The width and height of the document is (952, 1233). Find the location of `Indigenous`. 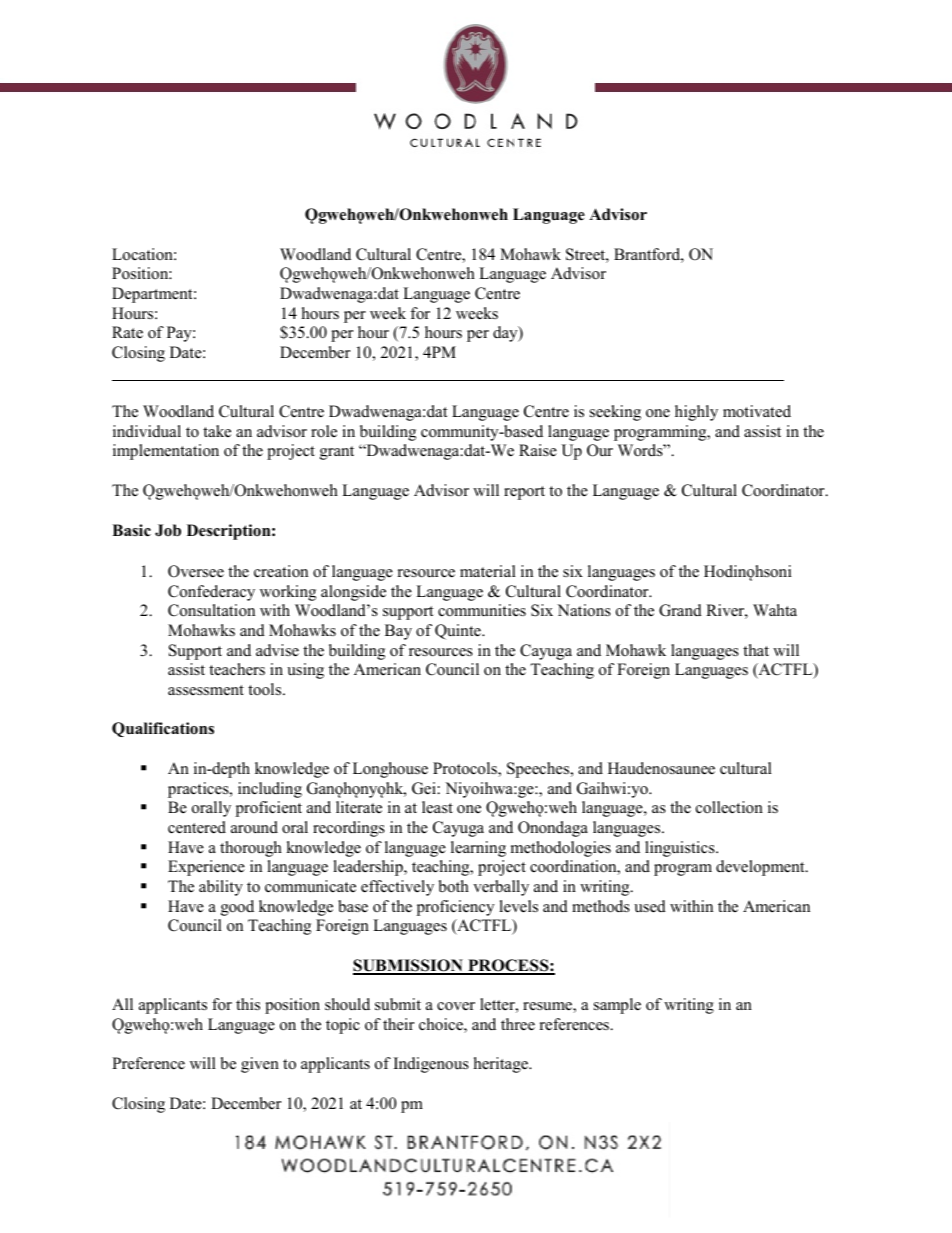

Indigenous is located at coordinates (431, 1065).
